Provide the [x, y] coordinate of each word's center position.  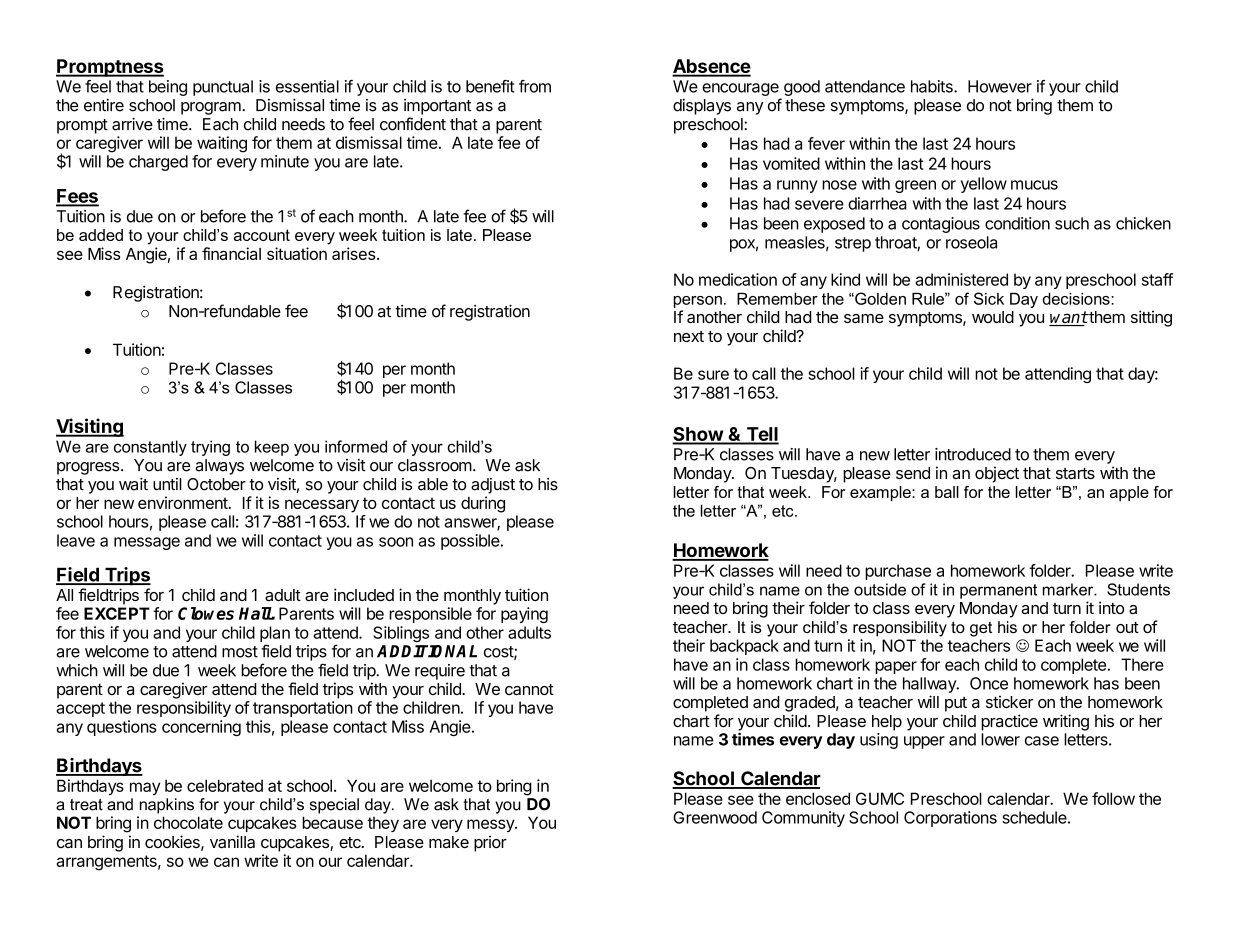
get [981, 629]
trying [210, 448]
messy [491, 825]
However [1000, 86]
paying [524, 615]
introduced [973, 454]
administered [962, 279]
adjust [493, 486]
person [698, 302]
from [535, 86]
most [240, 652]
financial [231, 253]
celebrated [225, 785]
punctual [223, 88]
